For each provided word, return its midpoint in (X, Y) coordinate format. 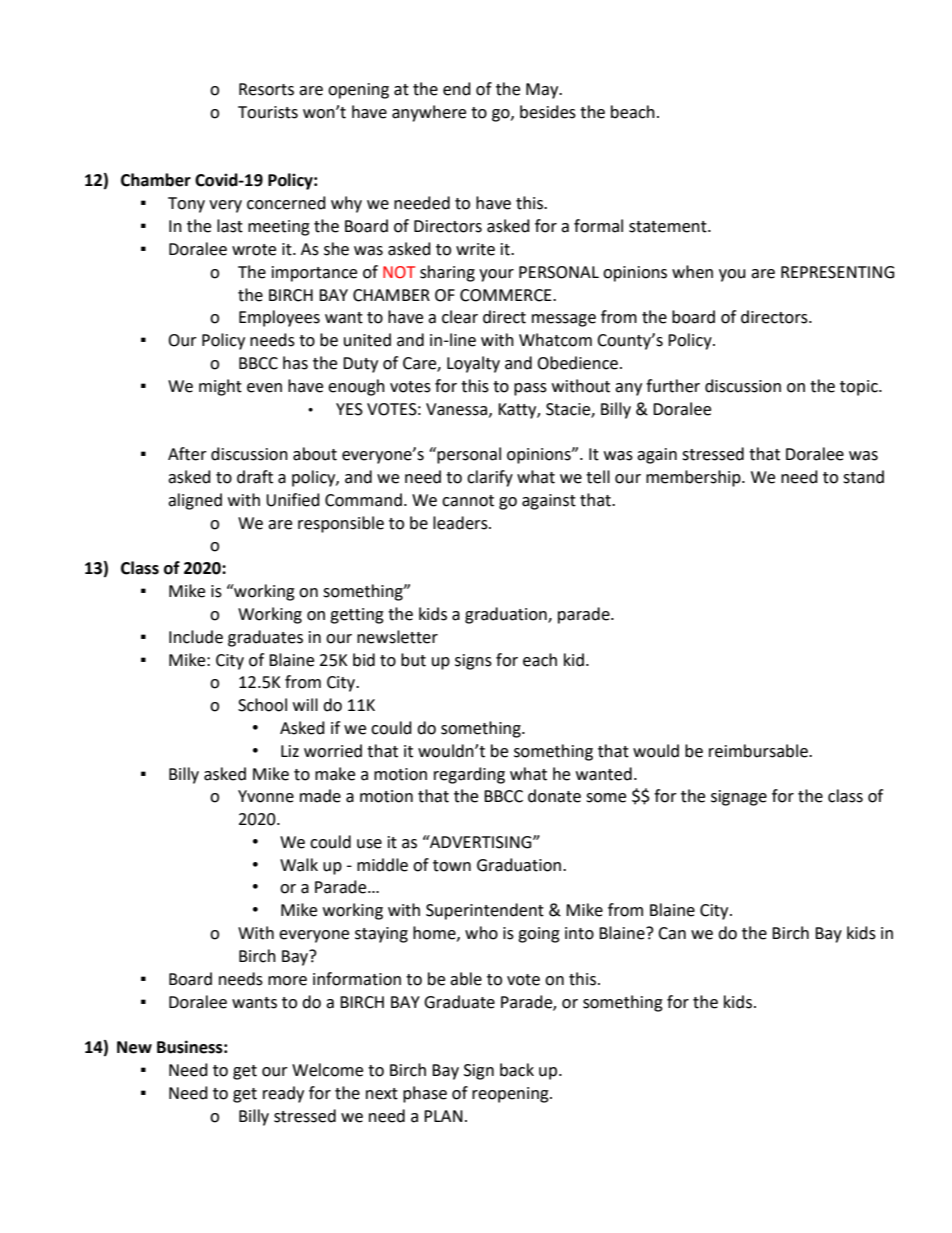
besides (548, 112)
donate (554, 796)
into (579, 933)
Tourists (268, 112)
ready (283, 1094)
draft (255, 477)
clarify (490, 478)
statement (669, 227)
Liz (290, 751)
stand (863, 477)
